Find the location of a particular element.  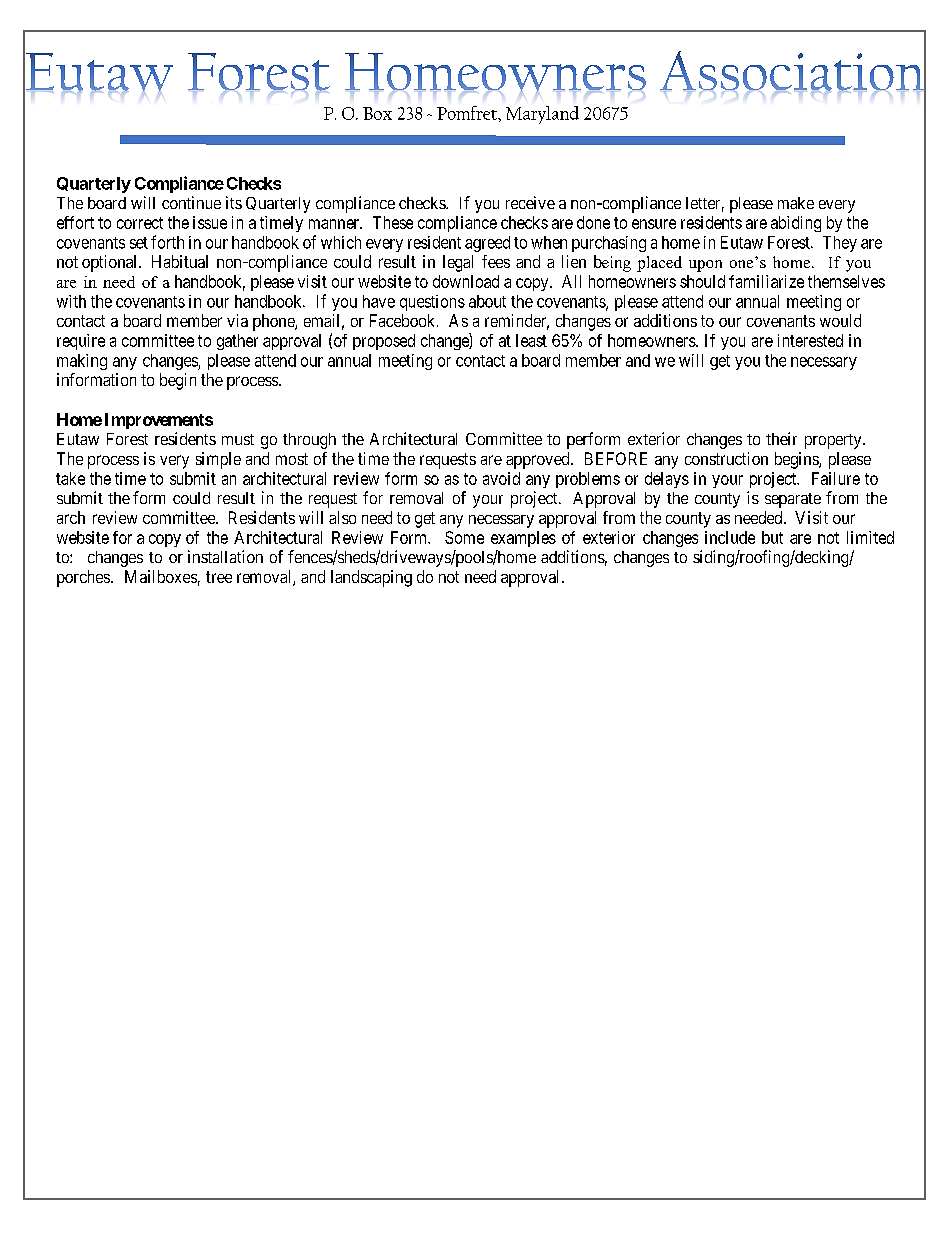

abiding is located at coordinates (796, 224).
